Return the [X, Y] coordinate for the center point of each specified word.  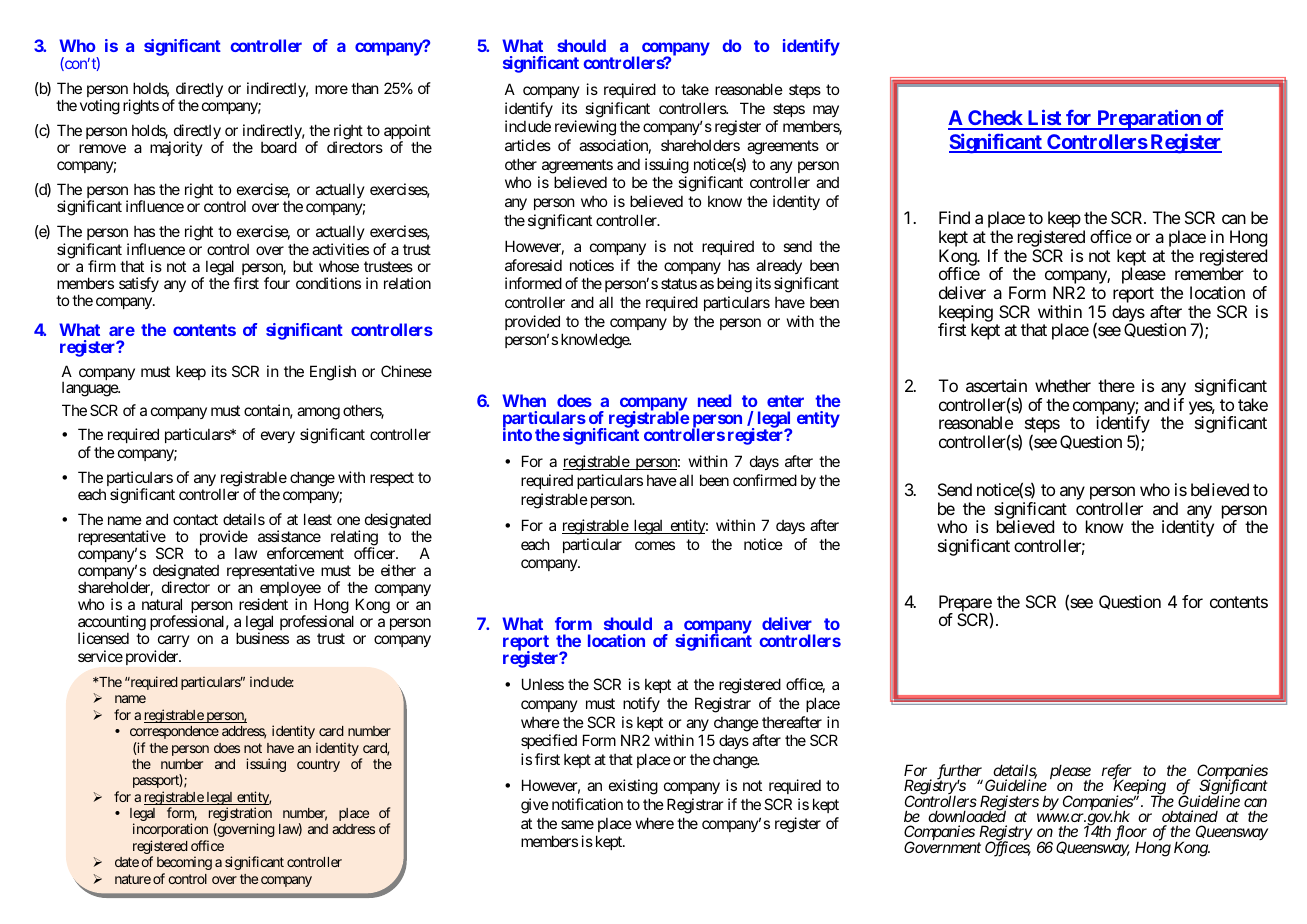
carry [172, 643]
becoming [184, 863]
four [277, 283]
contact [195, 519]
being [734, 285]
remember [1209, 273]
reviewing [585, 128]
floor [1131, 834]
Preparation [1149, 119]
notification [587, 804]
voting [100, 107]
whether [1063, 385]
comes [655, 545]
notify [641, 704]
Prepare [965, 604]
